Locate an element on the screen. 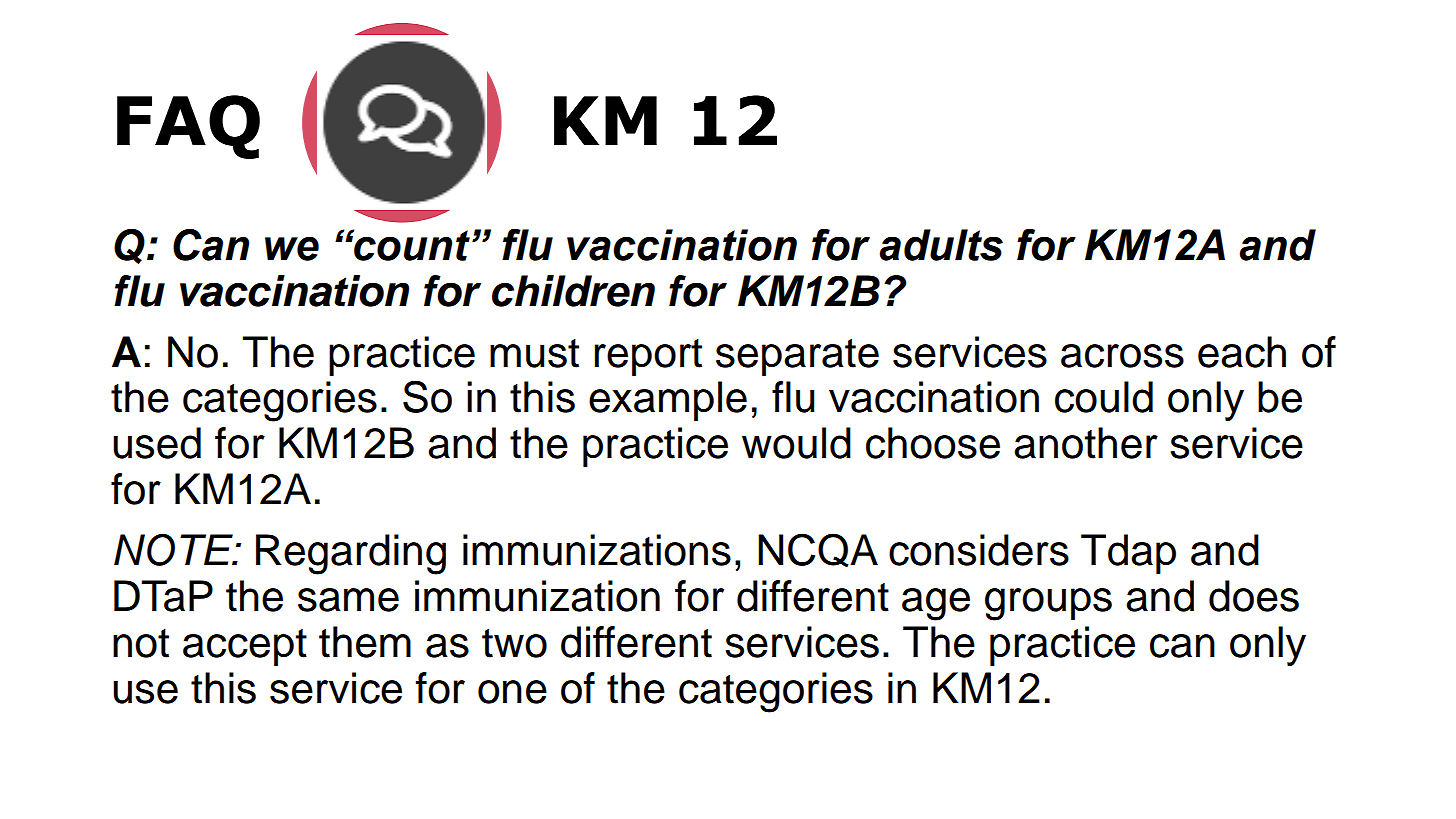 This screenshot has width=1456, height=819. used is located at coordinates (157, 443).
